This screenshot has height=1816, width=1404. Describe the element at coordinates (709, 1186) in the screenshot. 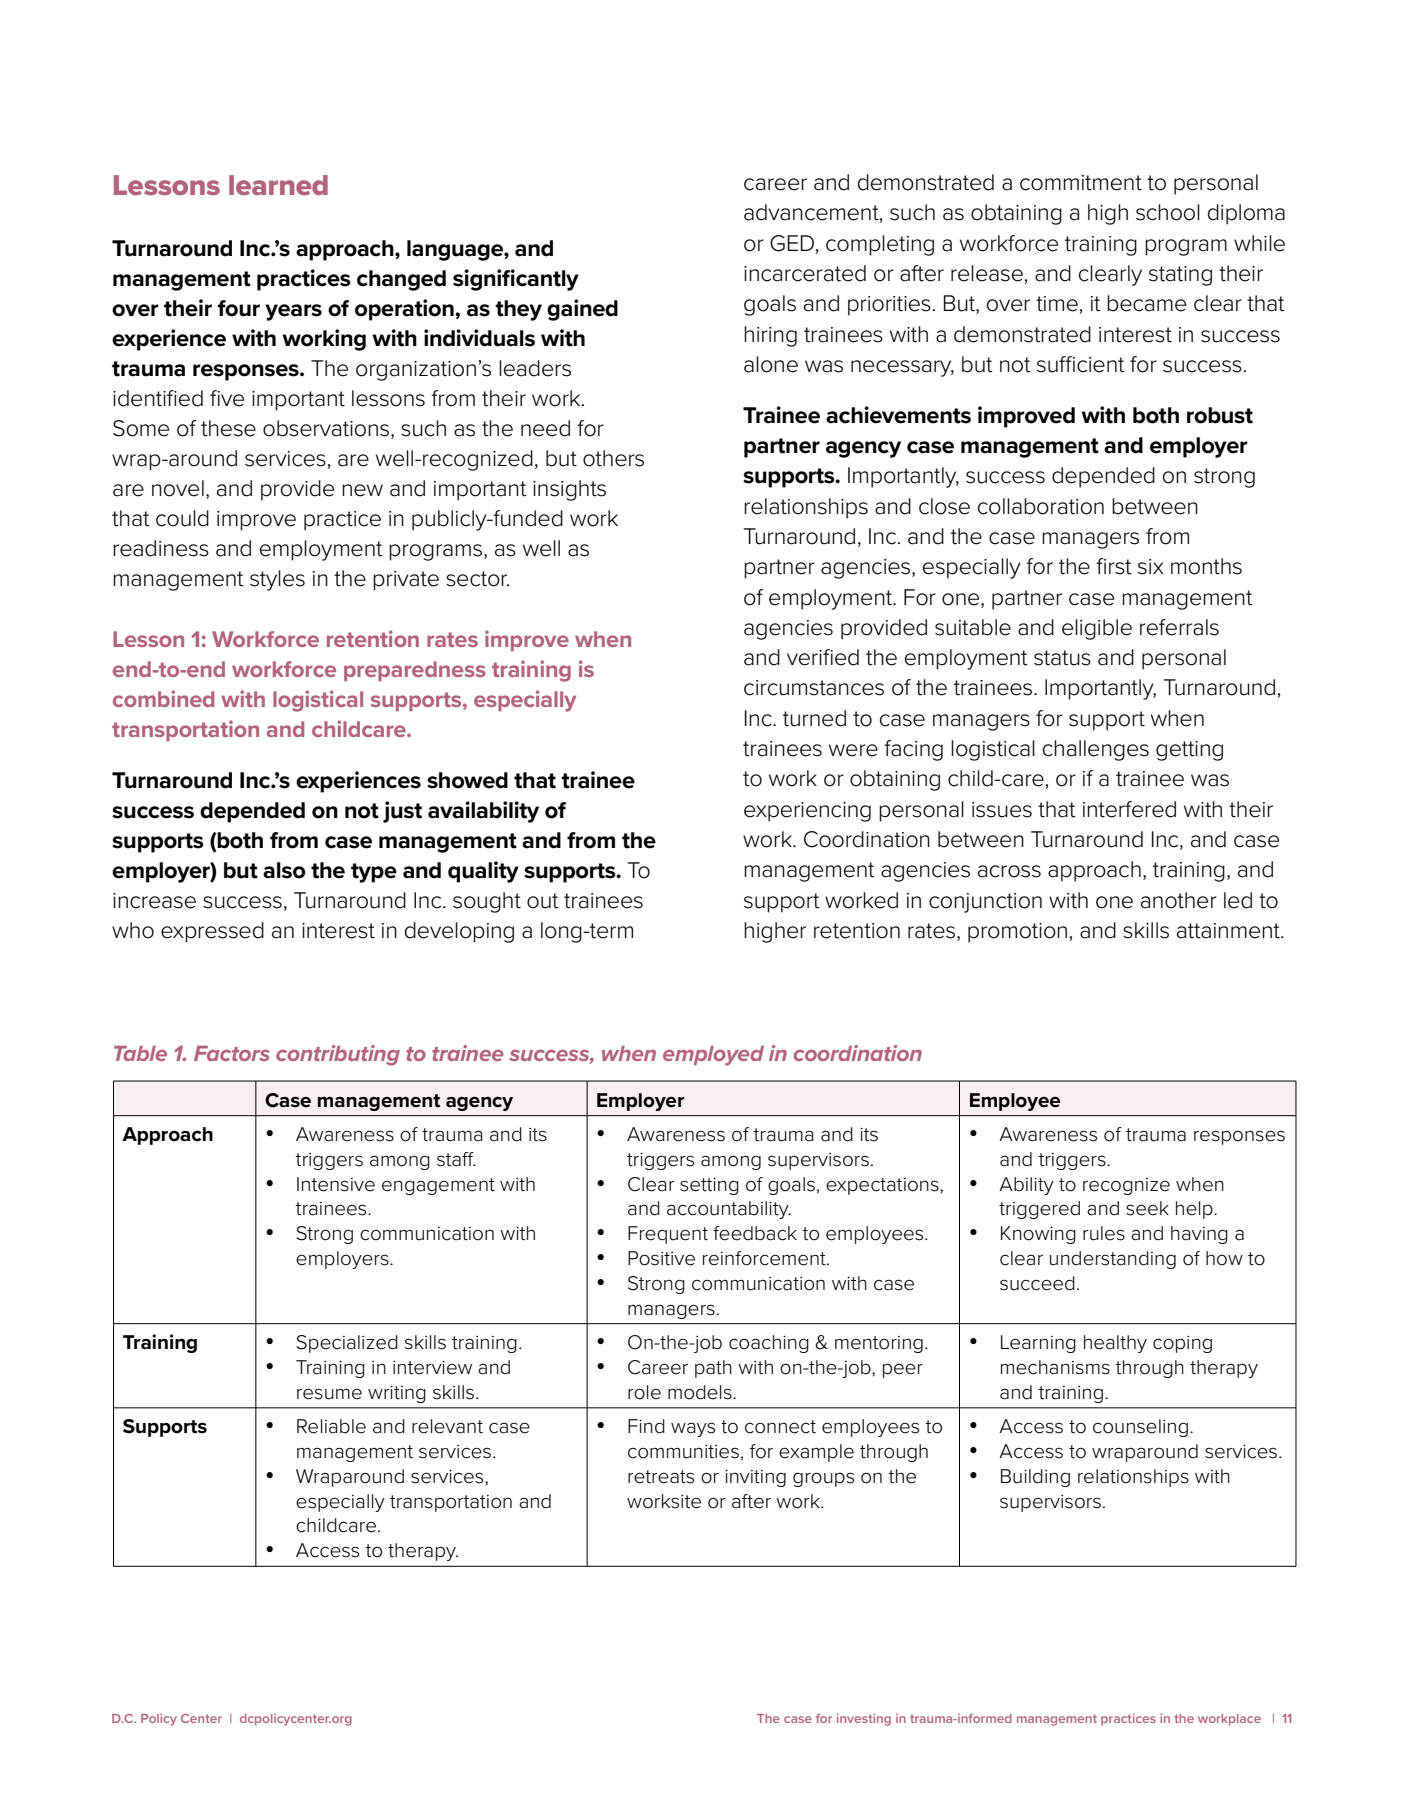

I see `setting` at that location.
